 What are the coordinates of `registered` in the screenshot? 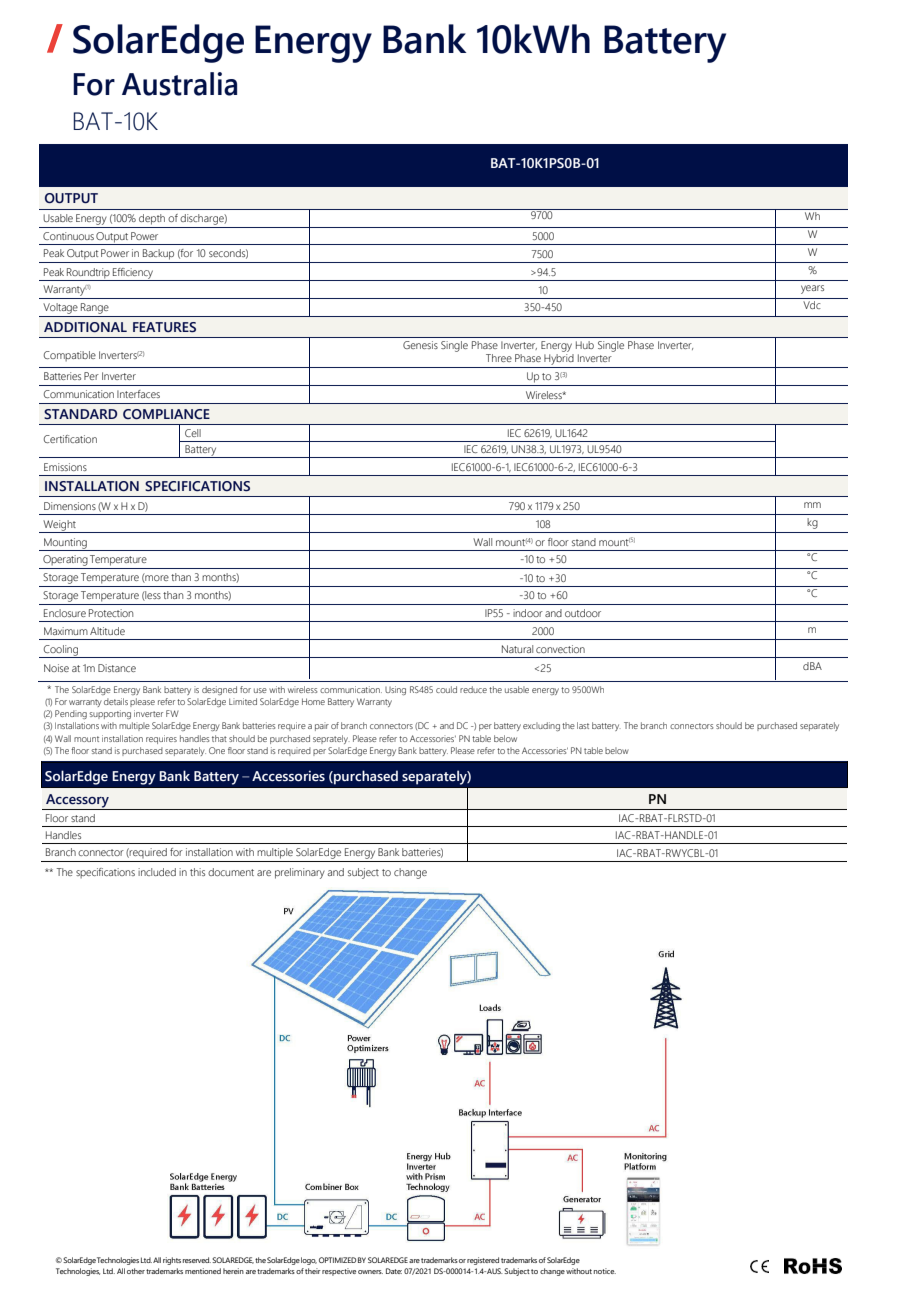 It's located at (482, 1261).
